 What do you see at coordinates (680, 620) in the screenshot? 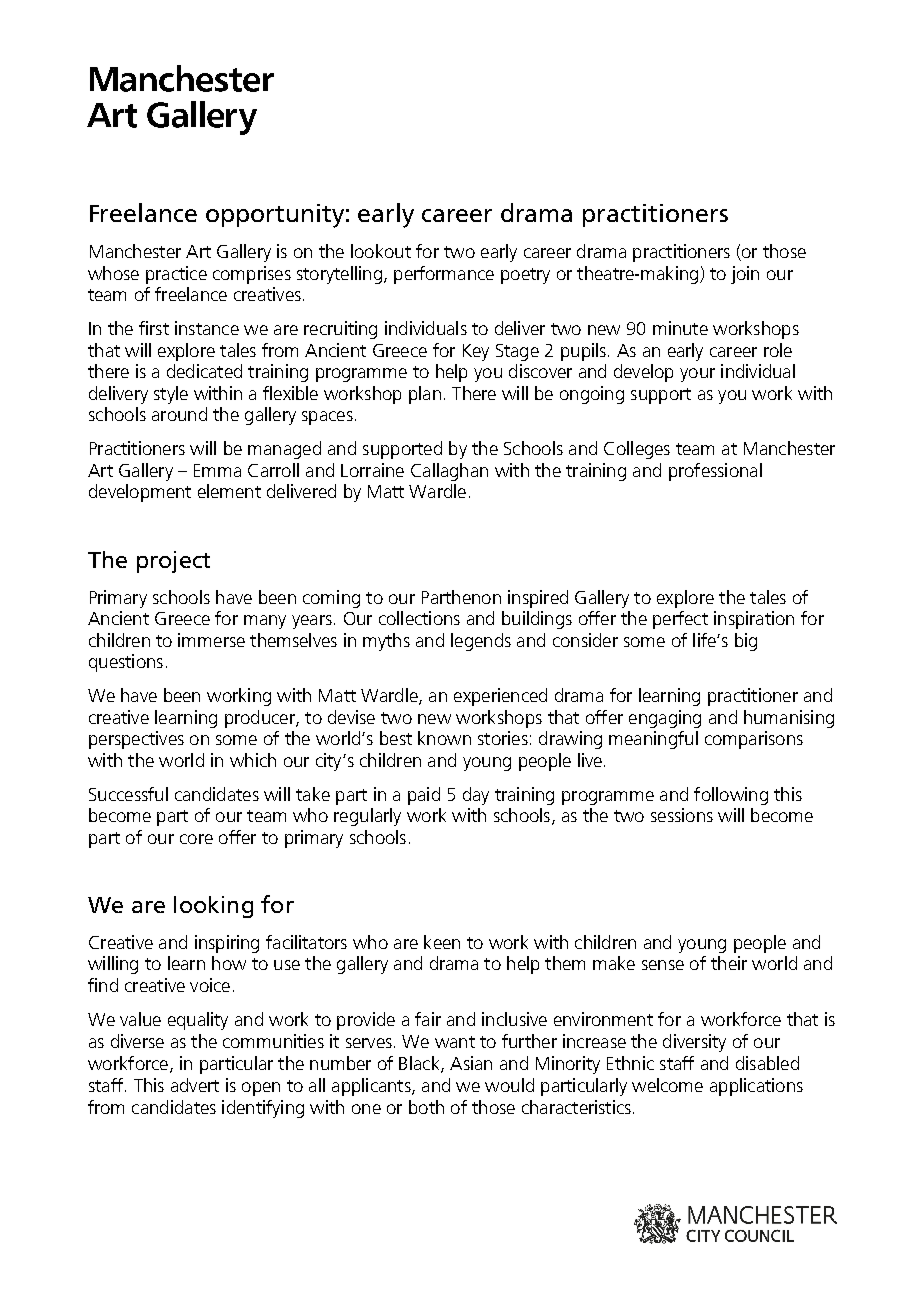
I see `perfect` at bounding box center [680, 620].
